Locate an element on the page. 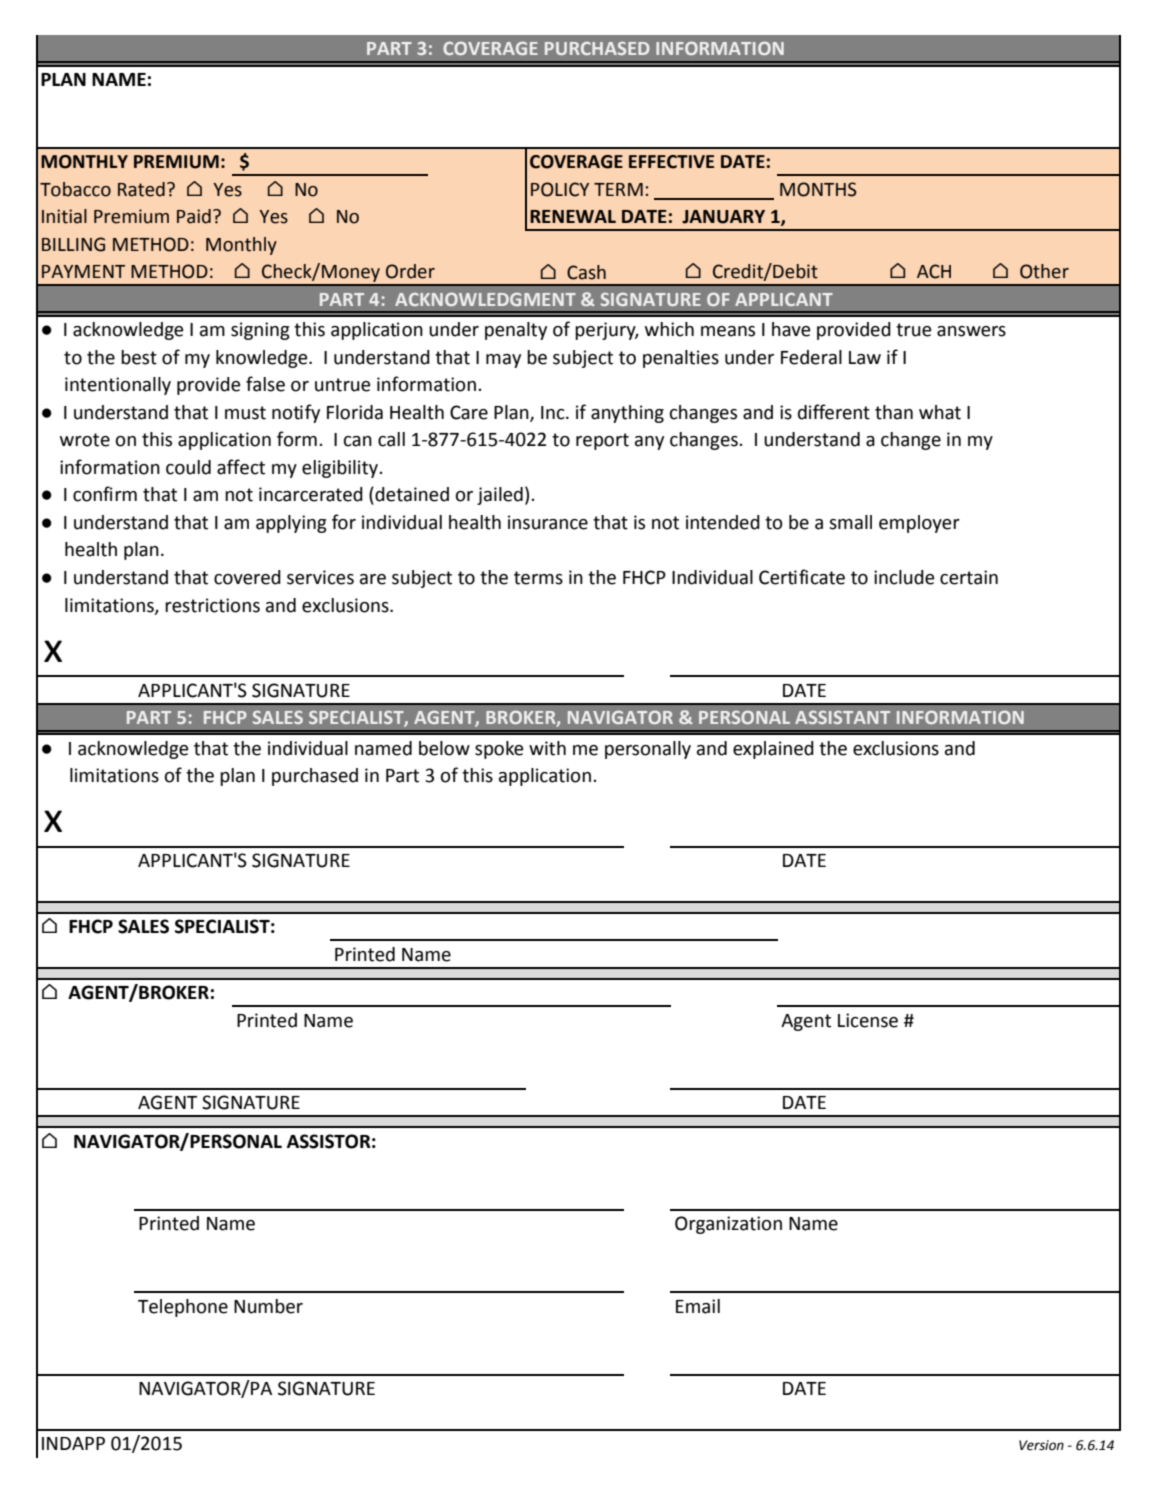  Number is located at coordinates (268, 1306).
